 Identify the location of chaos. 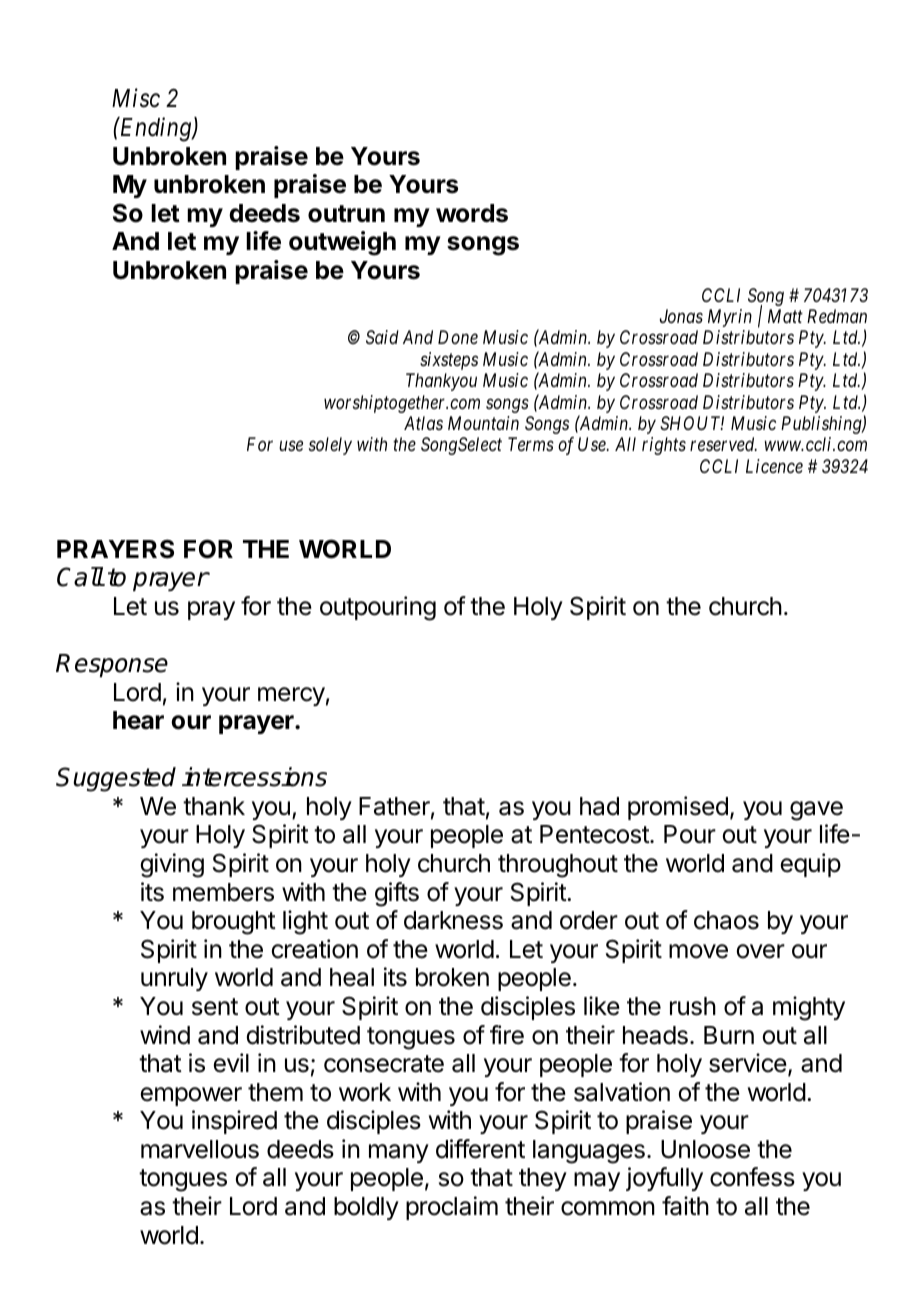
(726, 920).
